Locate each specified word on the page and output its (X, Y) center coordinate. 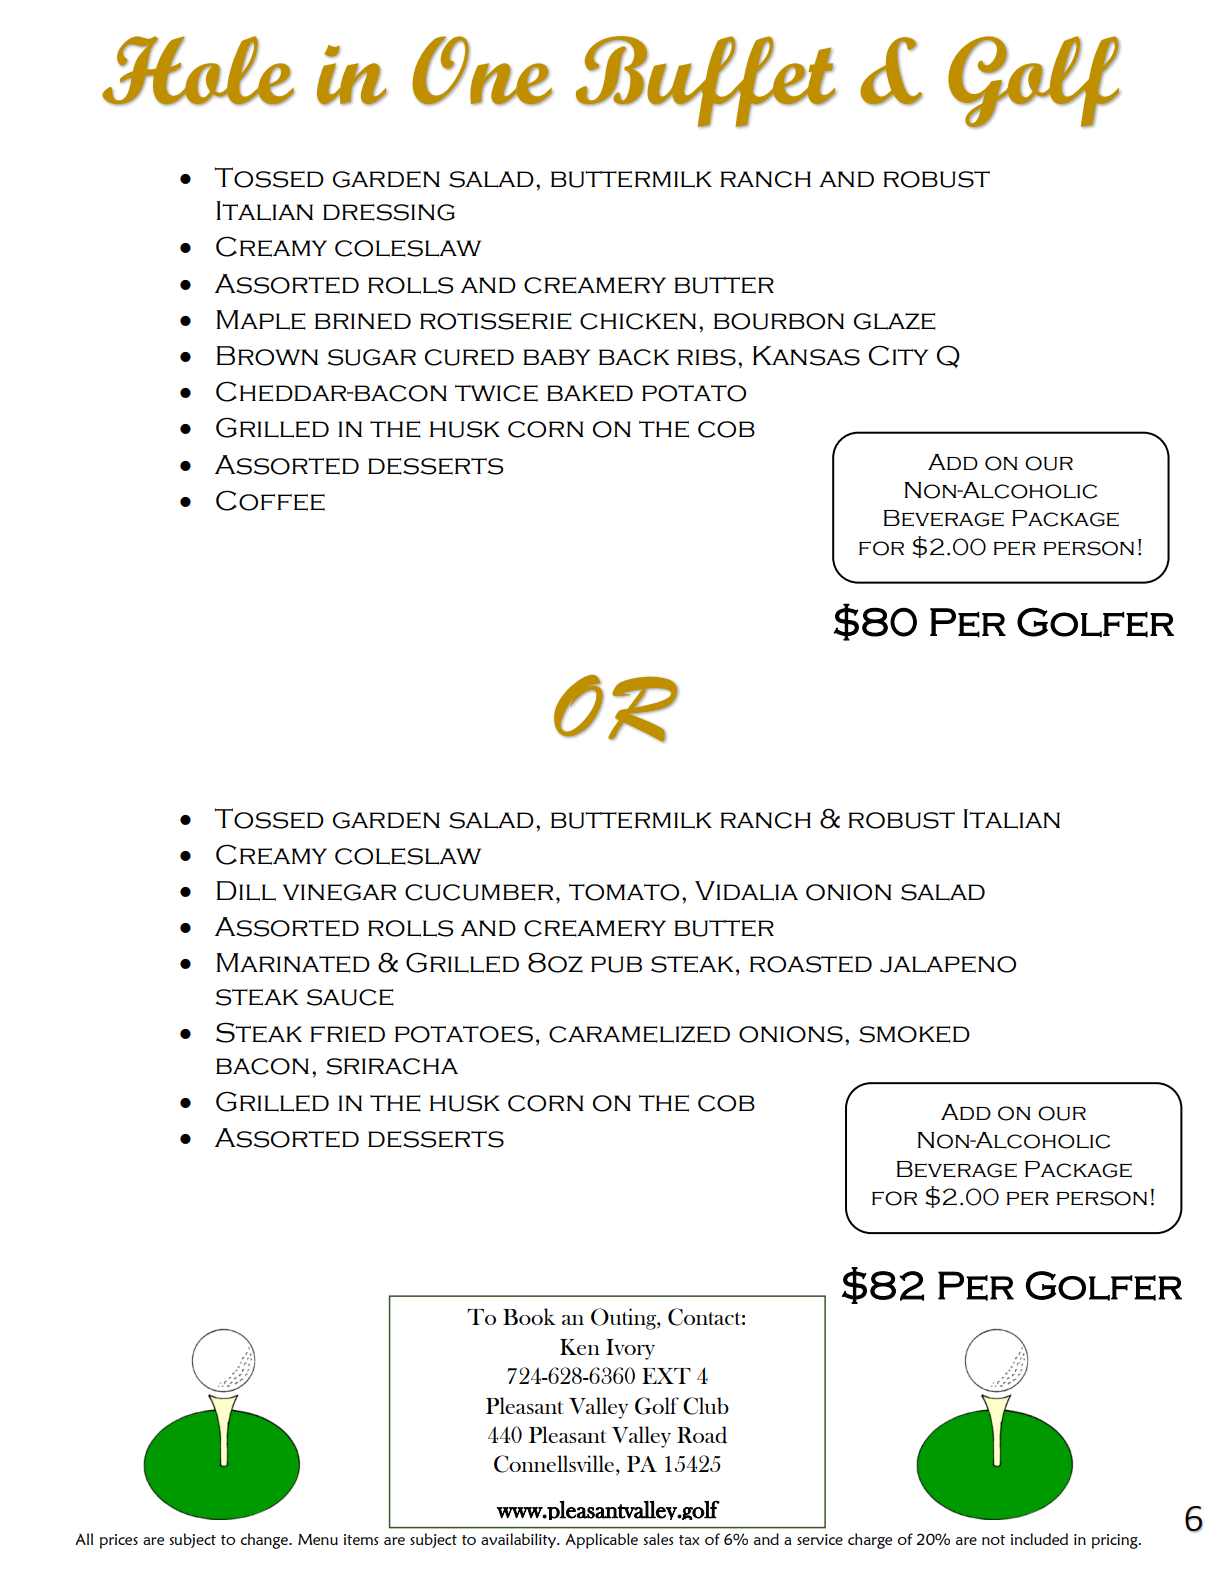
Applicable (601, 1541)
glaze (895, 321)
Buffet (706, 82)
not (993, 1540)
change (265, 1541)
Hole (198, 71)
